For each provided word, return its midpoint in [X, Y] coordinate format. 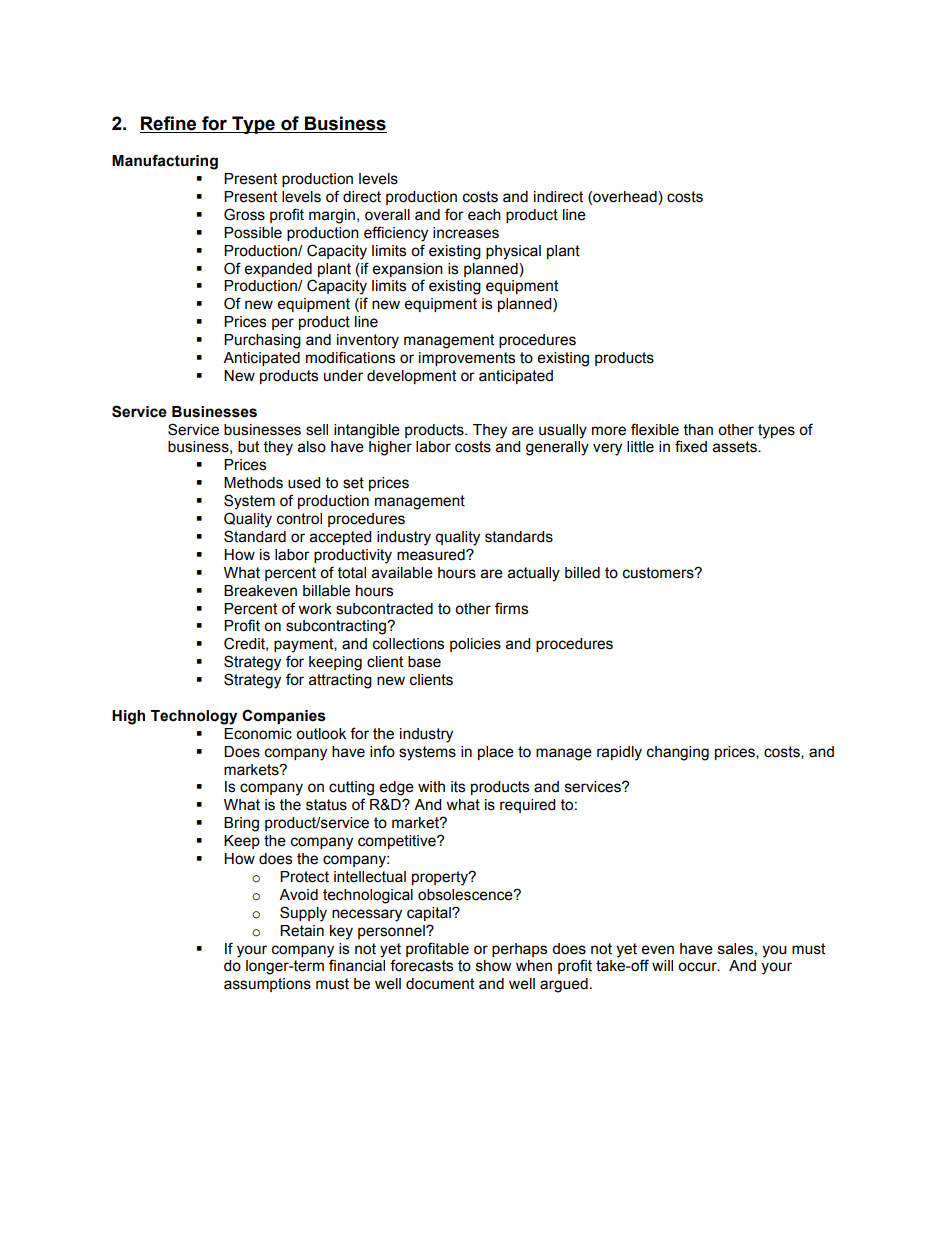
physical [513, 252]
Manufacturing [165, 162]
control [299, 519]
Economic [258, 734]
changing [678, 753]
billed [582, 573]
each [484, 215]
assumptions [267, 985]
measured [432, 555]
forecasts [421, 965]
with [431, 787]
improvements [467, 359]
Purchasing [262, 341]
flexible [655, 429]
